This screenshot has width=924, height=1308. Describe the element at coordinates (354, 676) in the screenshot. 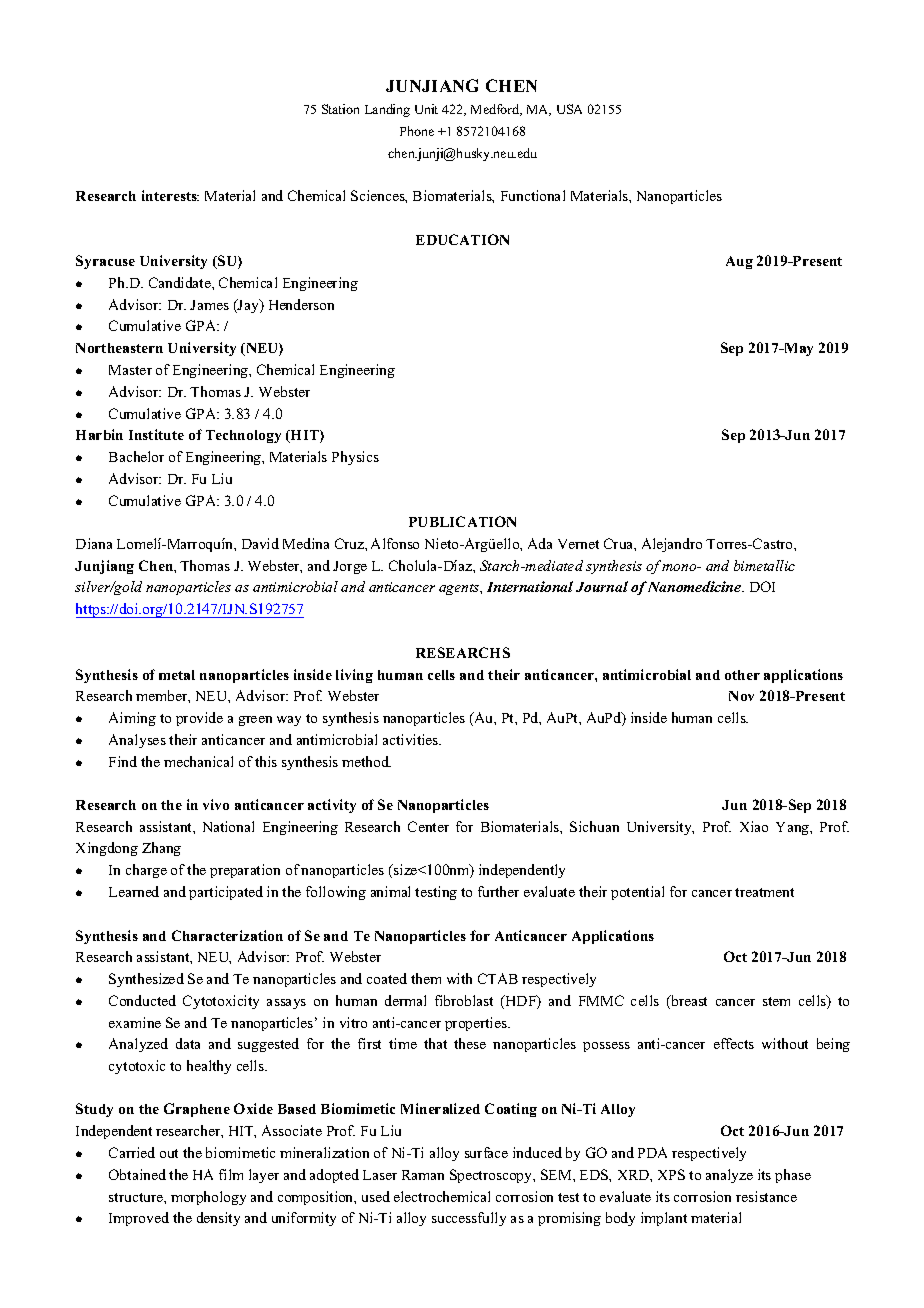

I see `living` at that location.
